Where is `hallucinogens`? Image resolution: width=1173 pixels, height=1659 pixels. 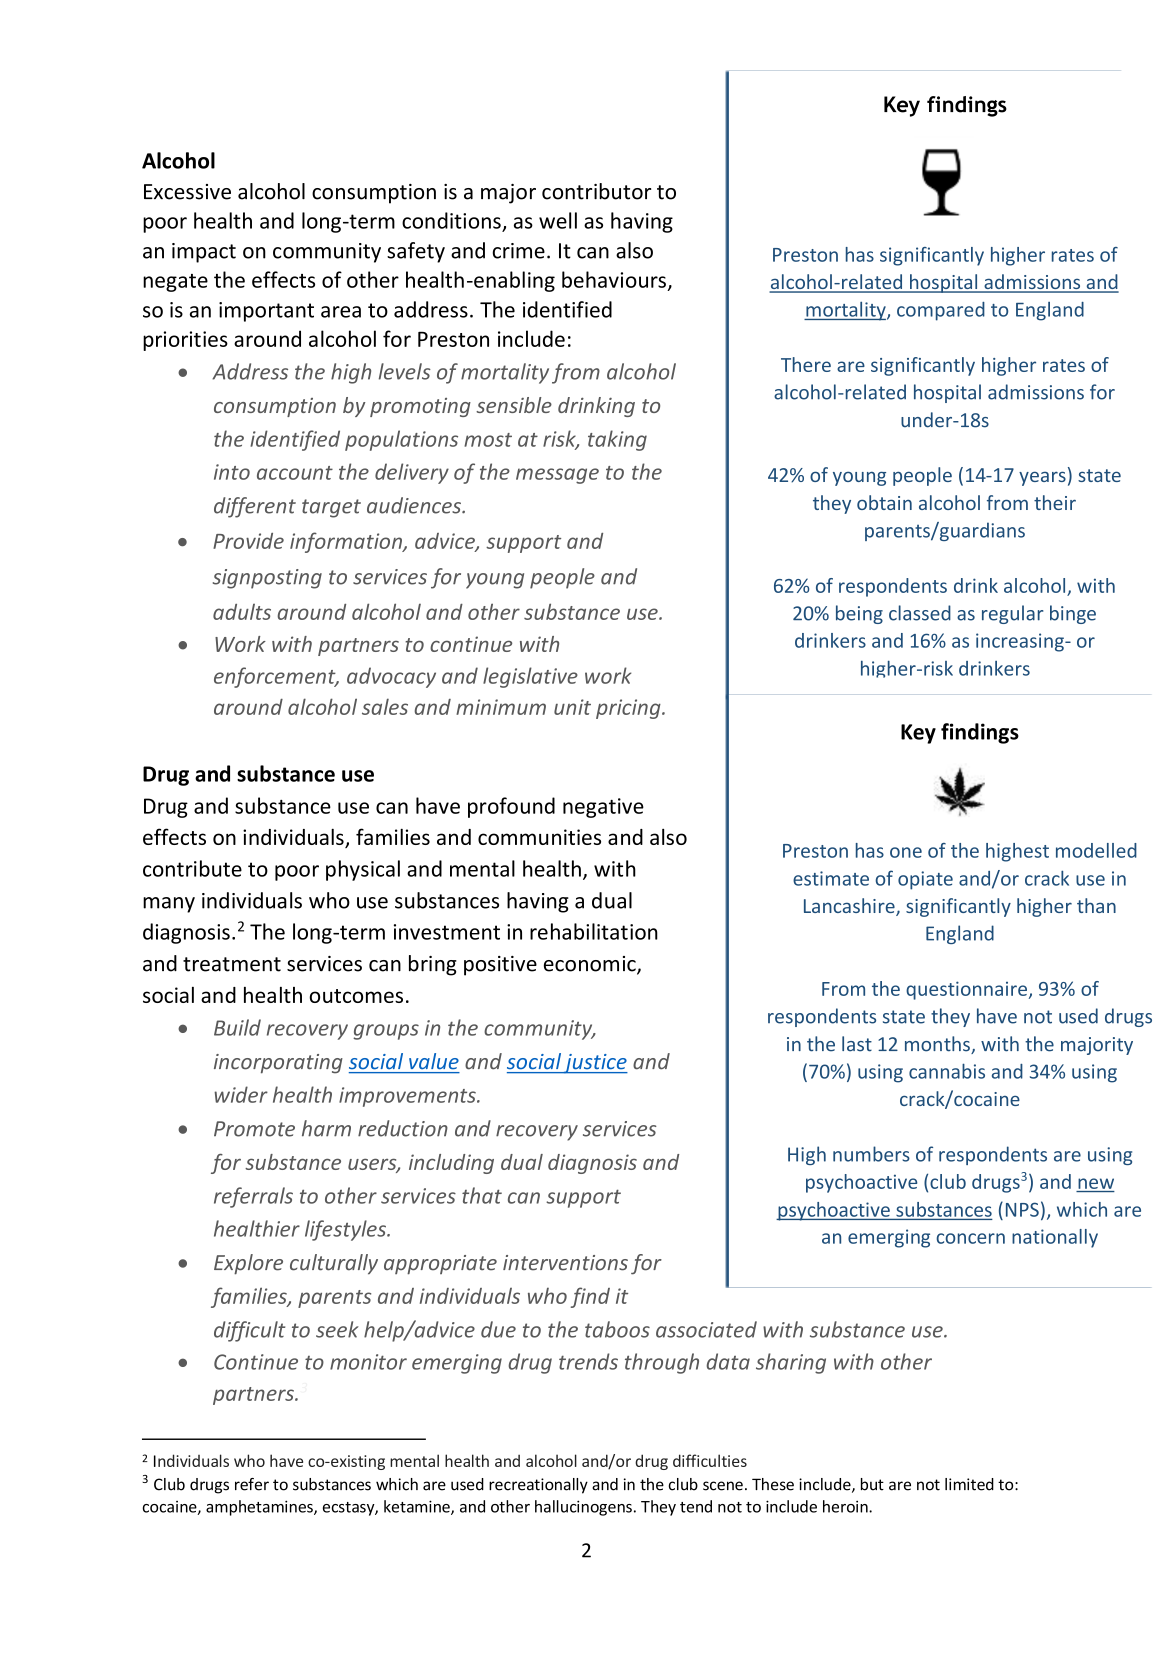
hallucinogens is located at coordinates (583, 1508).
